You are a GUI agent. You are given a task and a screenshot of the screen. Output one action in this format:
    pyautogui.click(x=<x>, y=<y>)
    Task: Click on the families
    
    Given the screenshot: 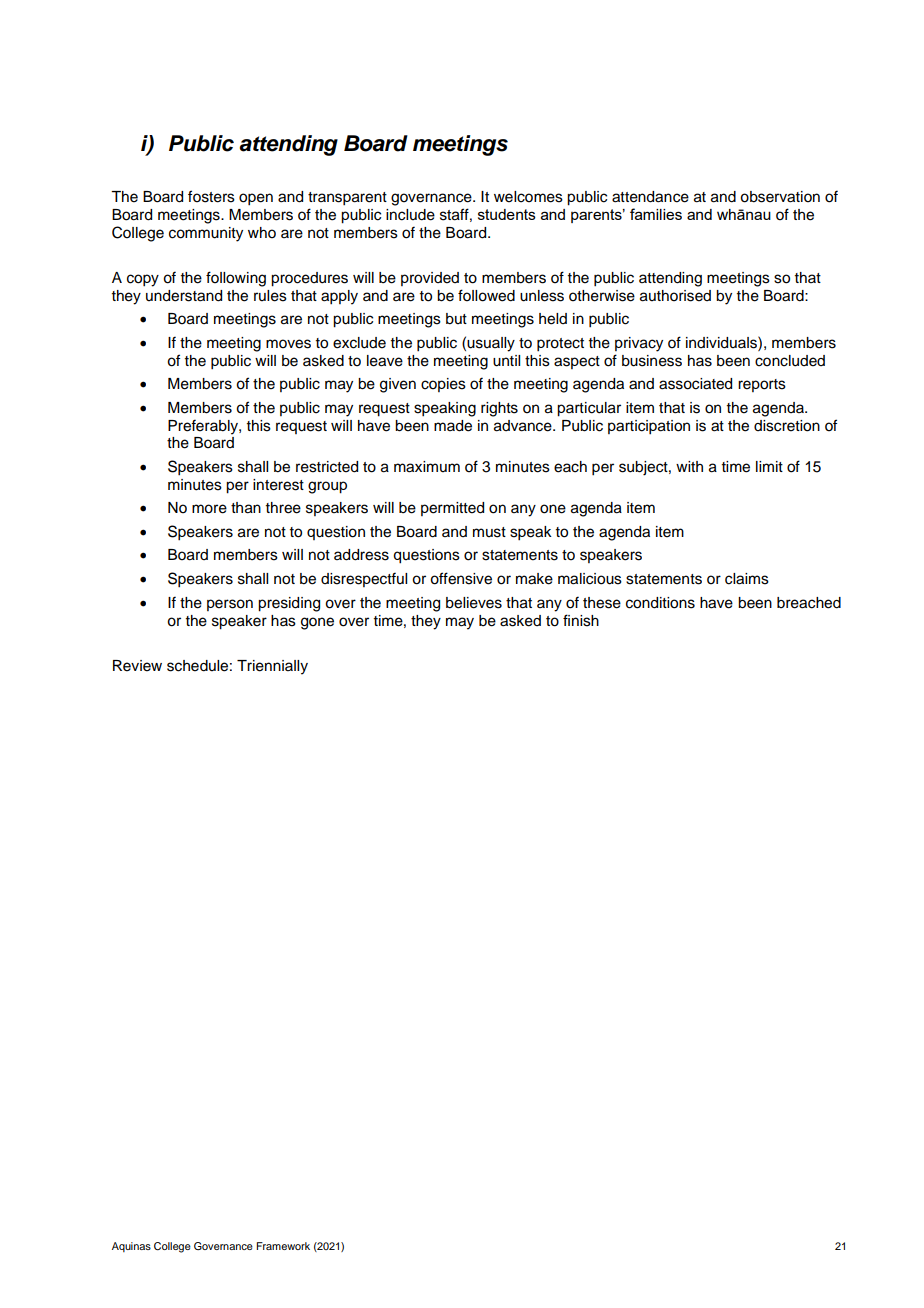 What is the action you would take?
    pyautogui.click(x=656, y=214)
